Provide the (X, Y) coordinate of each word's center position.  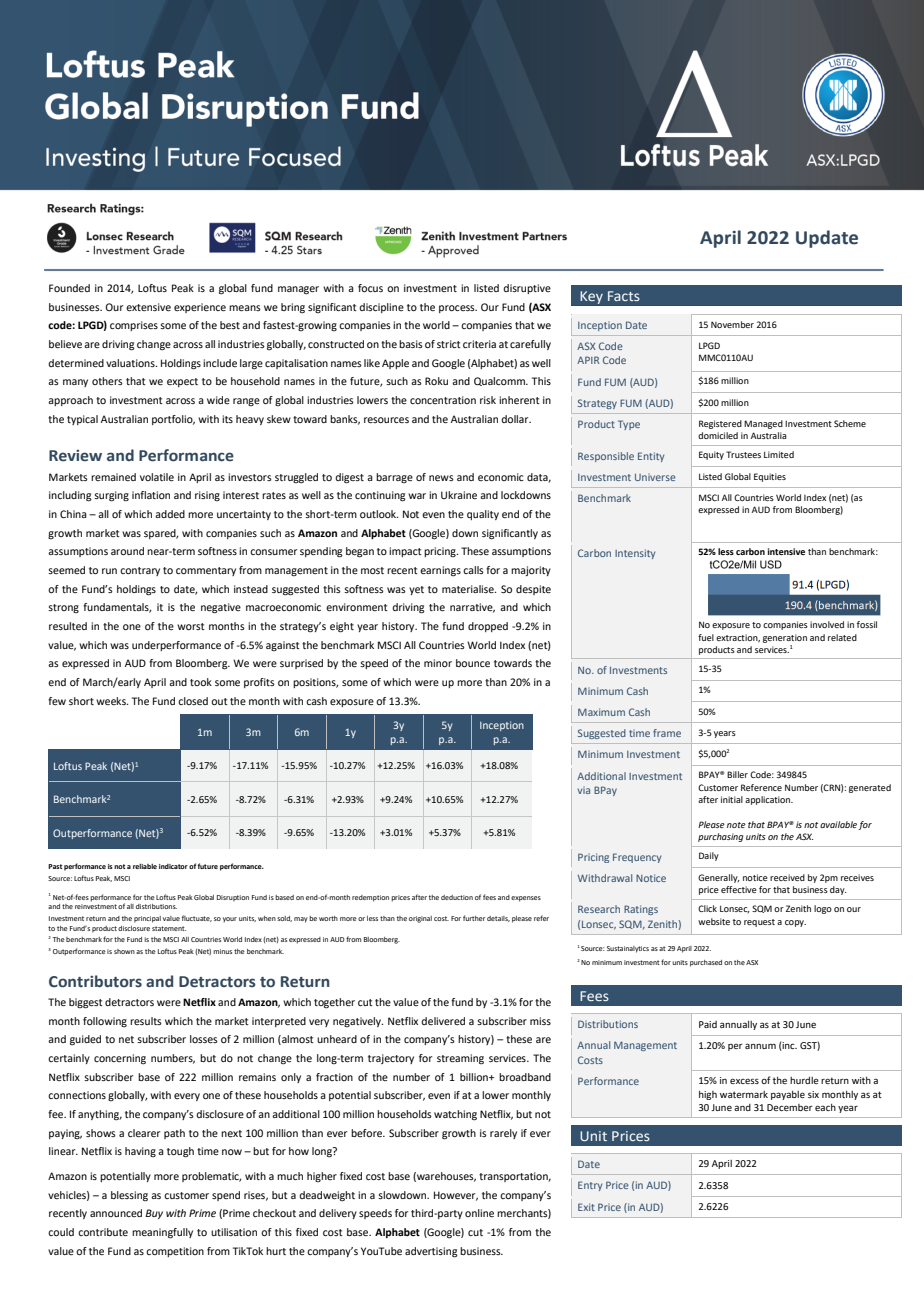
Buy (154, 1214)
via (584, 790)
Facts (624, 296)
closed (193, 701)
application (769, 800)
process (458, 309)
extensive (148, 307)
